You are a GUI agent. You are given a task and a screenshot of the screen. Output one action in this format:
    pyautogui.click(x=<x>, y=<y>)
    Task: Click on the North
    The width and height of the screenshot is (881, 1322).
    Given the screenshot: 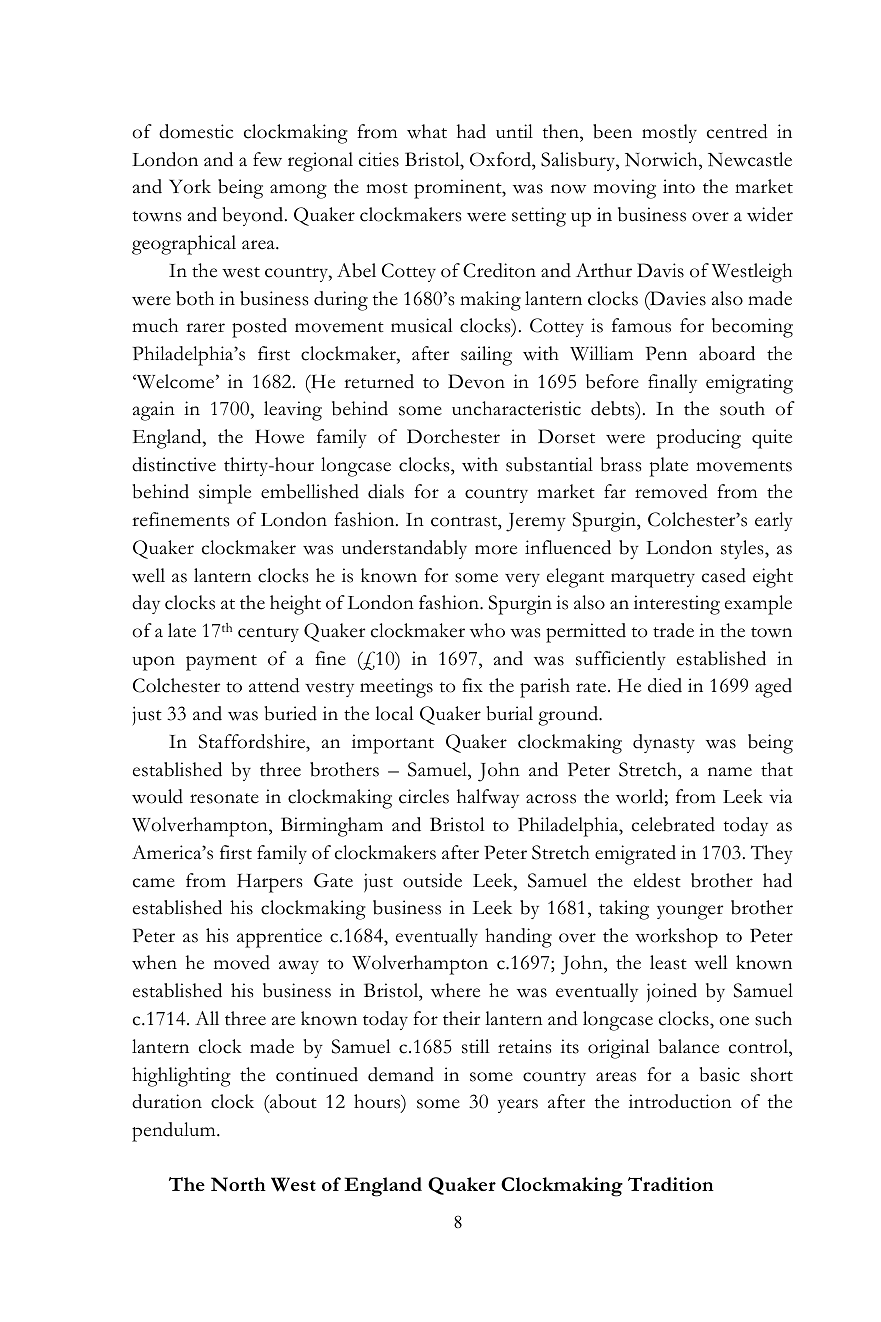 What is the action you would take?
    pyautogui.click(x=238, y=1184)
